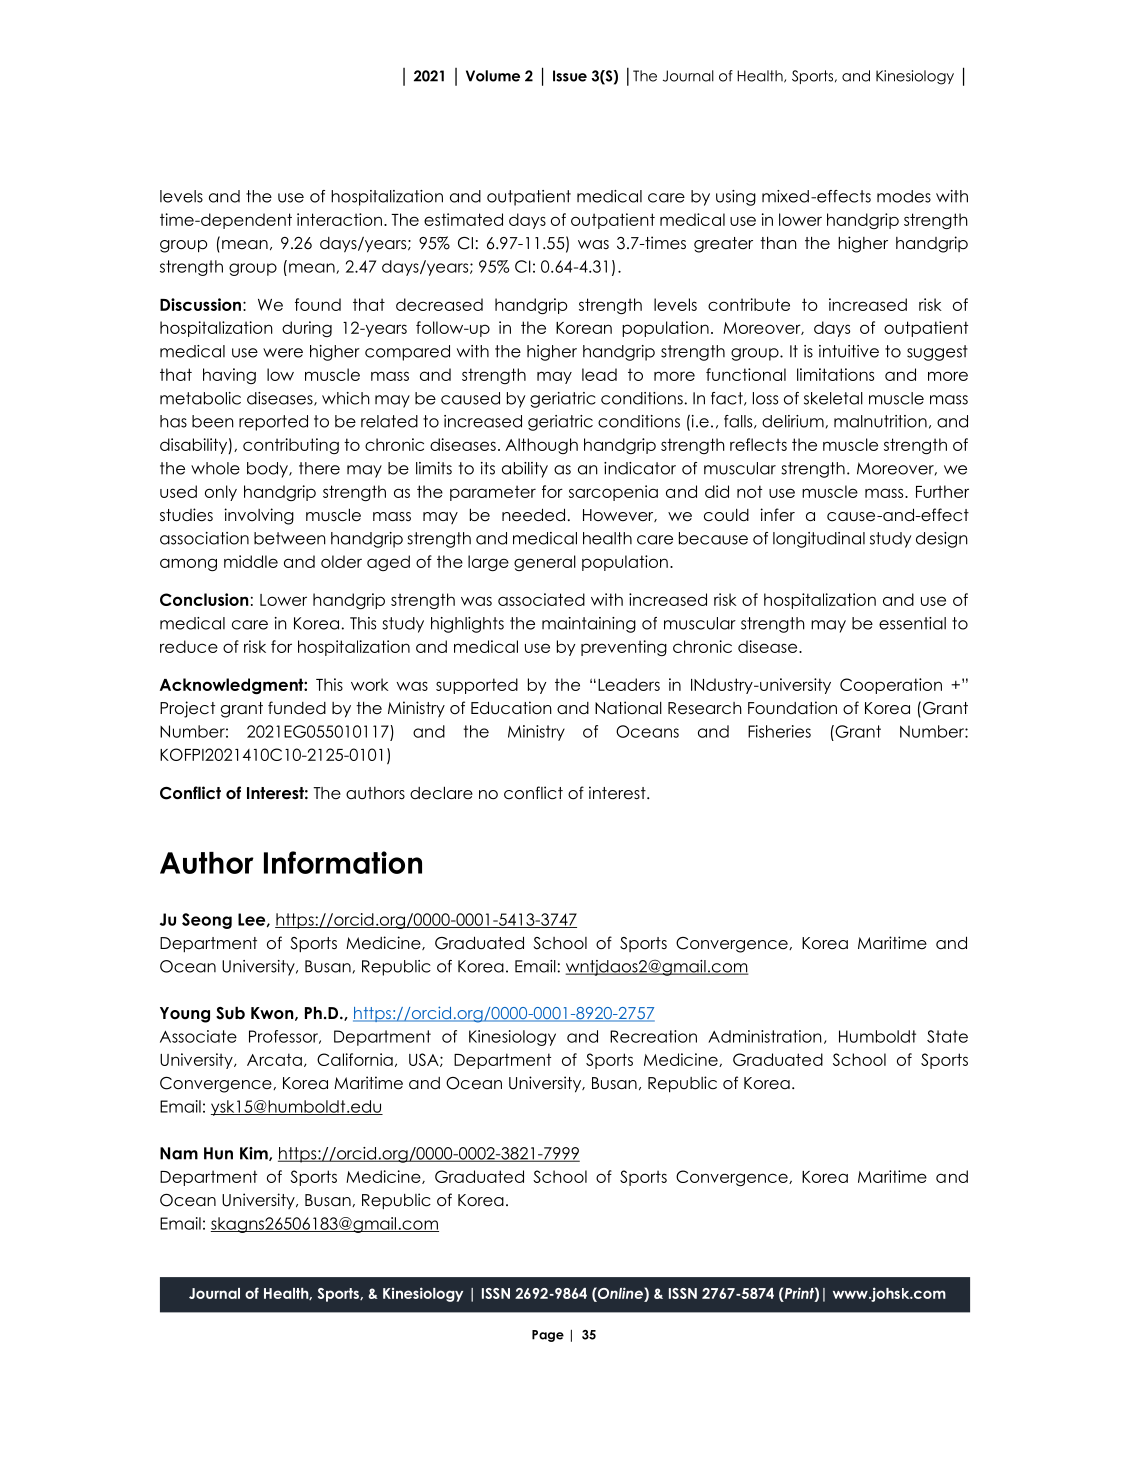  Describe the element at coordinates (904, 196) in the screenshot. I see `modes` at that location.
